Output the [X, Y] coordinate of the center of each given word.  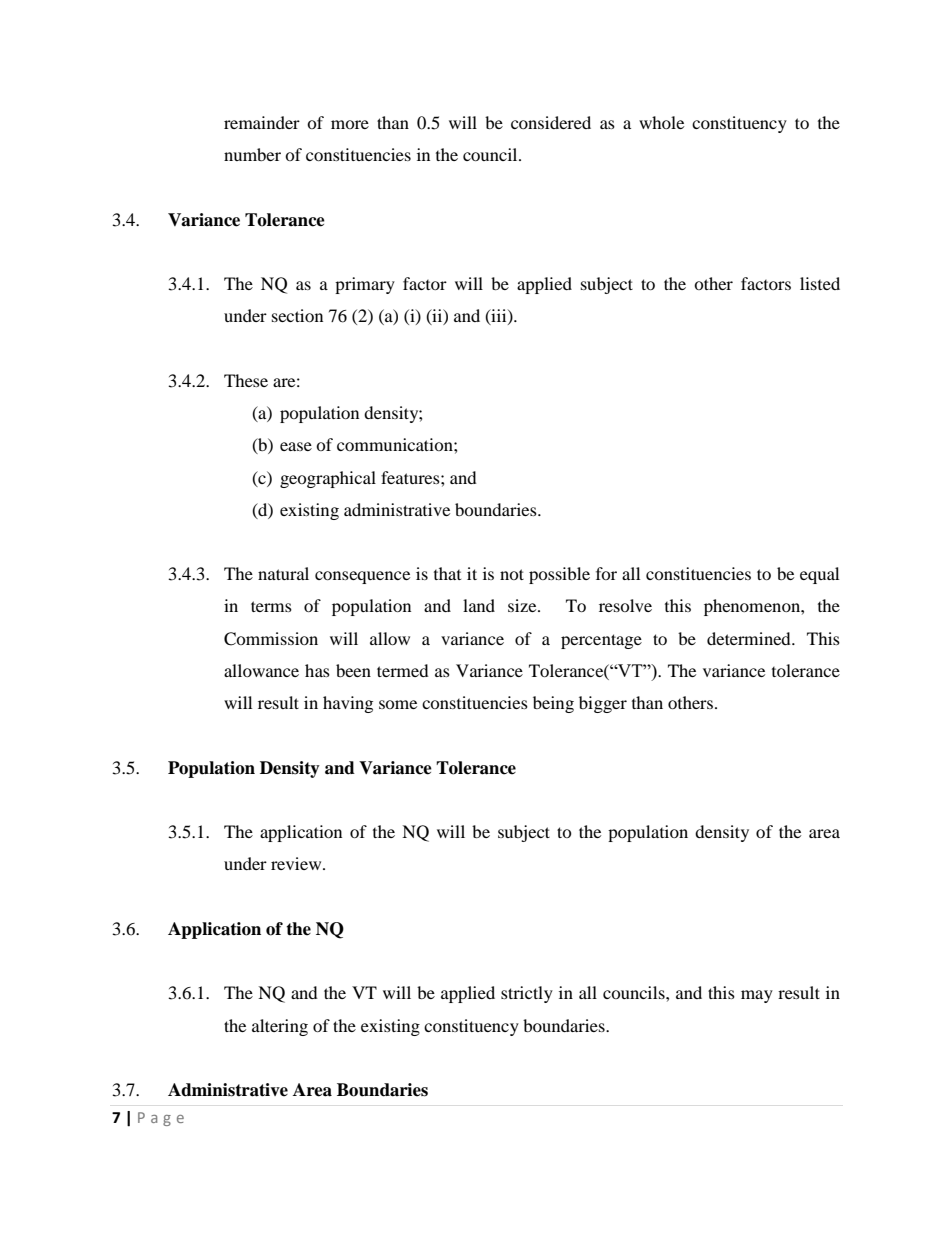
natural [283, 573]
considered [551, 122]
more [350, 124]
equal [819, 575]
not [512, 574]
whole [661, 122]
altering [280, 1027]
